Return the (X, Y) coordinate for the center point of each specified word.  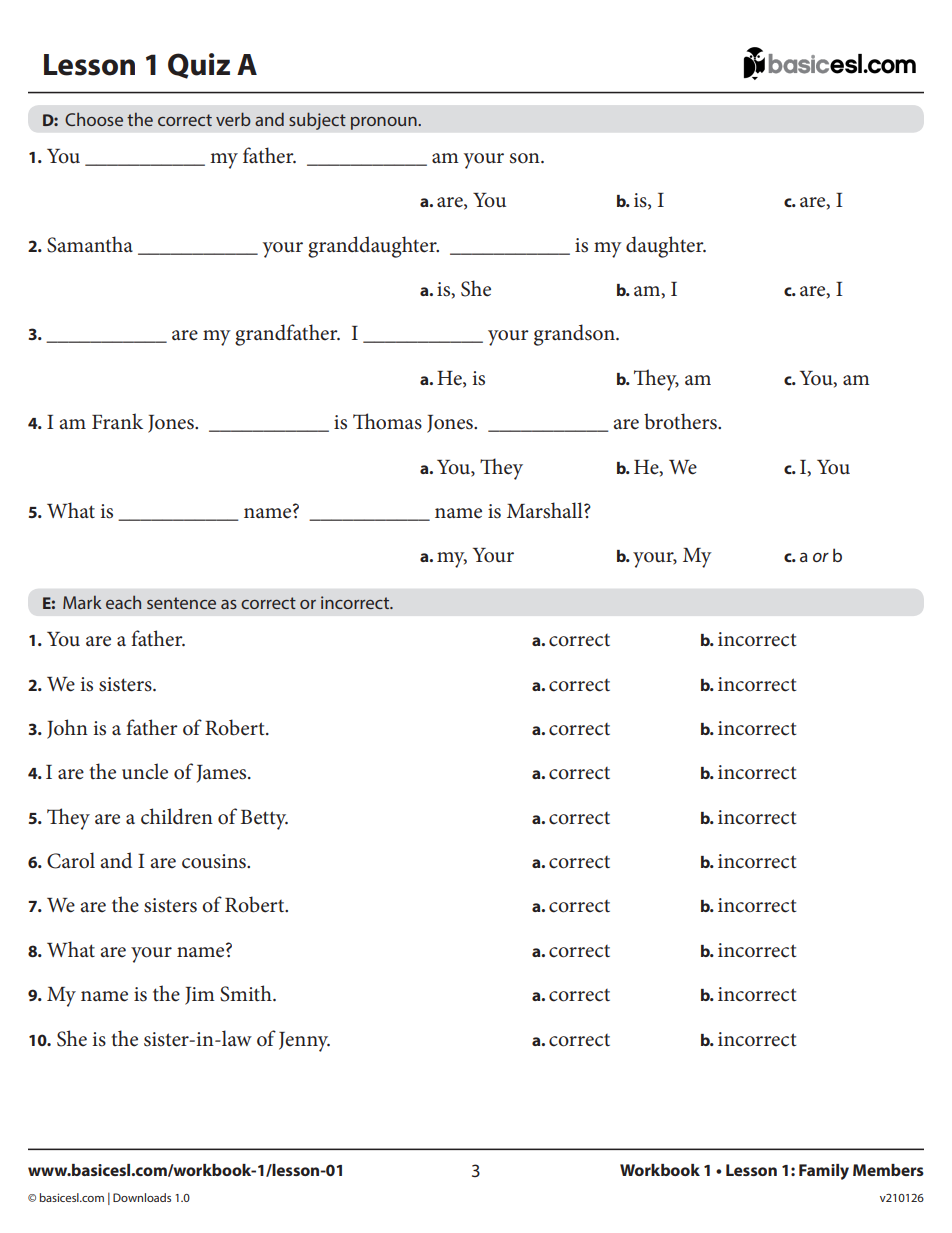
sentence (181, 603)
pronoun (385, 123)
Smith (247, 993)
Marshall (546, 510)
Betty (264, 820)
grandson (575, 335)
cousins (215, 861)
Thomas (387, 421)
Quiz (199, 66)
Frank (117, 421)
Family (824, 1172)
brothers (681, 421)
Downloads (142, 1197)
